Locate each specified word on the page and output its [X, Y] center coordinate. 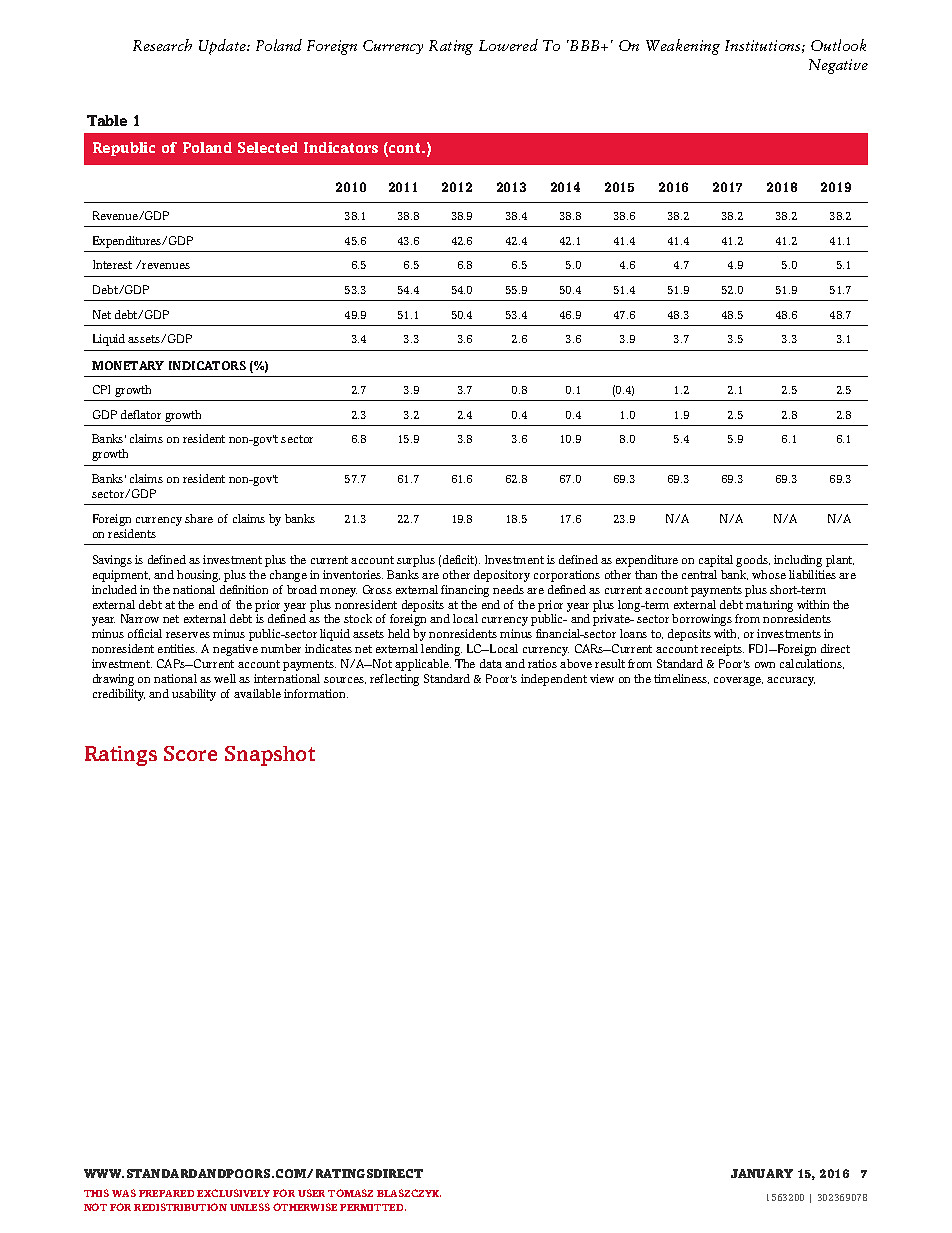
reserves [188, 635]
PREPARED [166, 1193]
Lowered [508, 45]
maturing [769, 606]
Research [162, 45]
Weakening [683, 47]
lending [441, 650]
